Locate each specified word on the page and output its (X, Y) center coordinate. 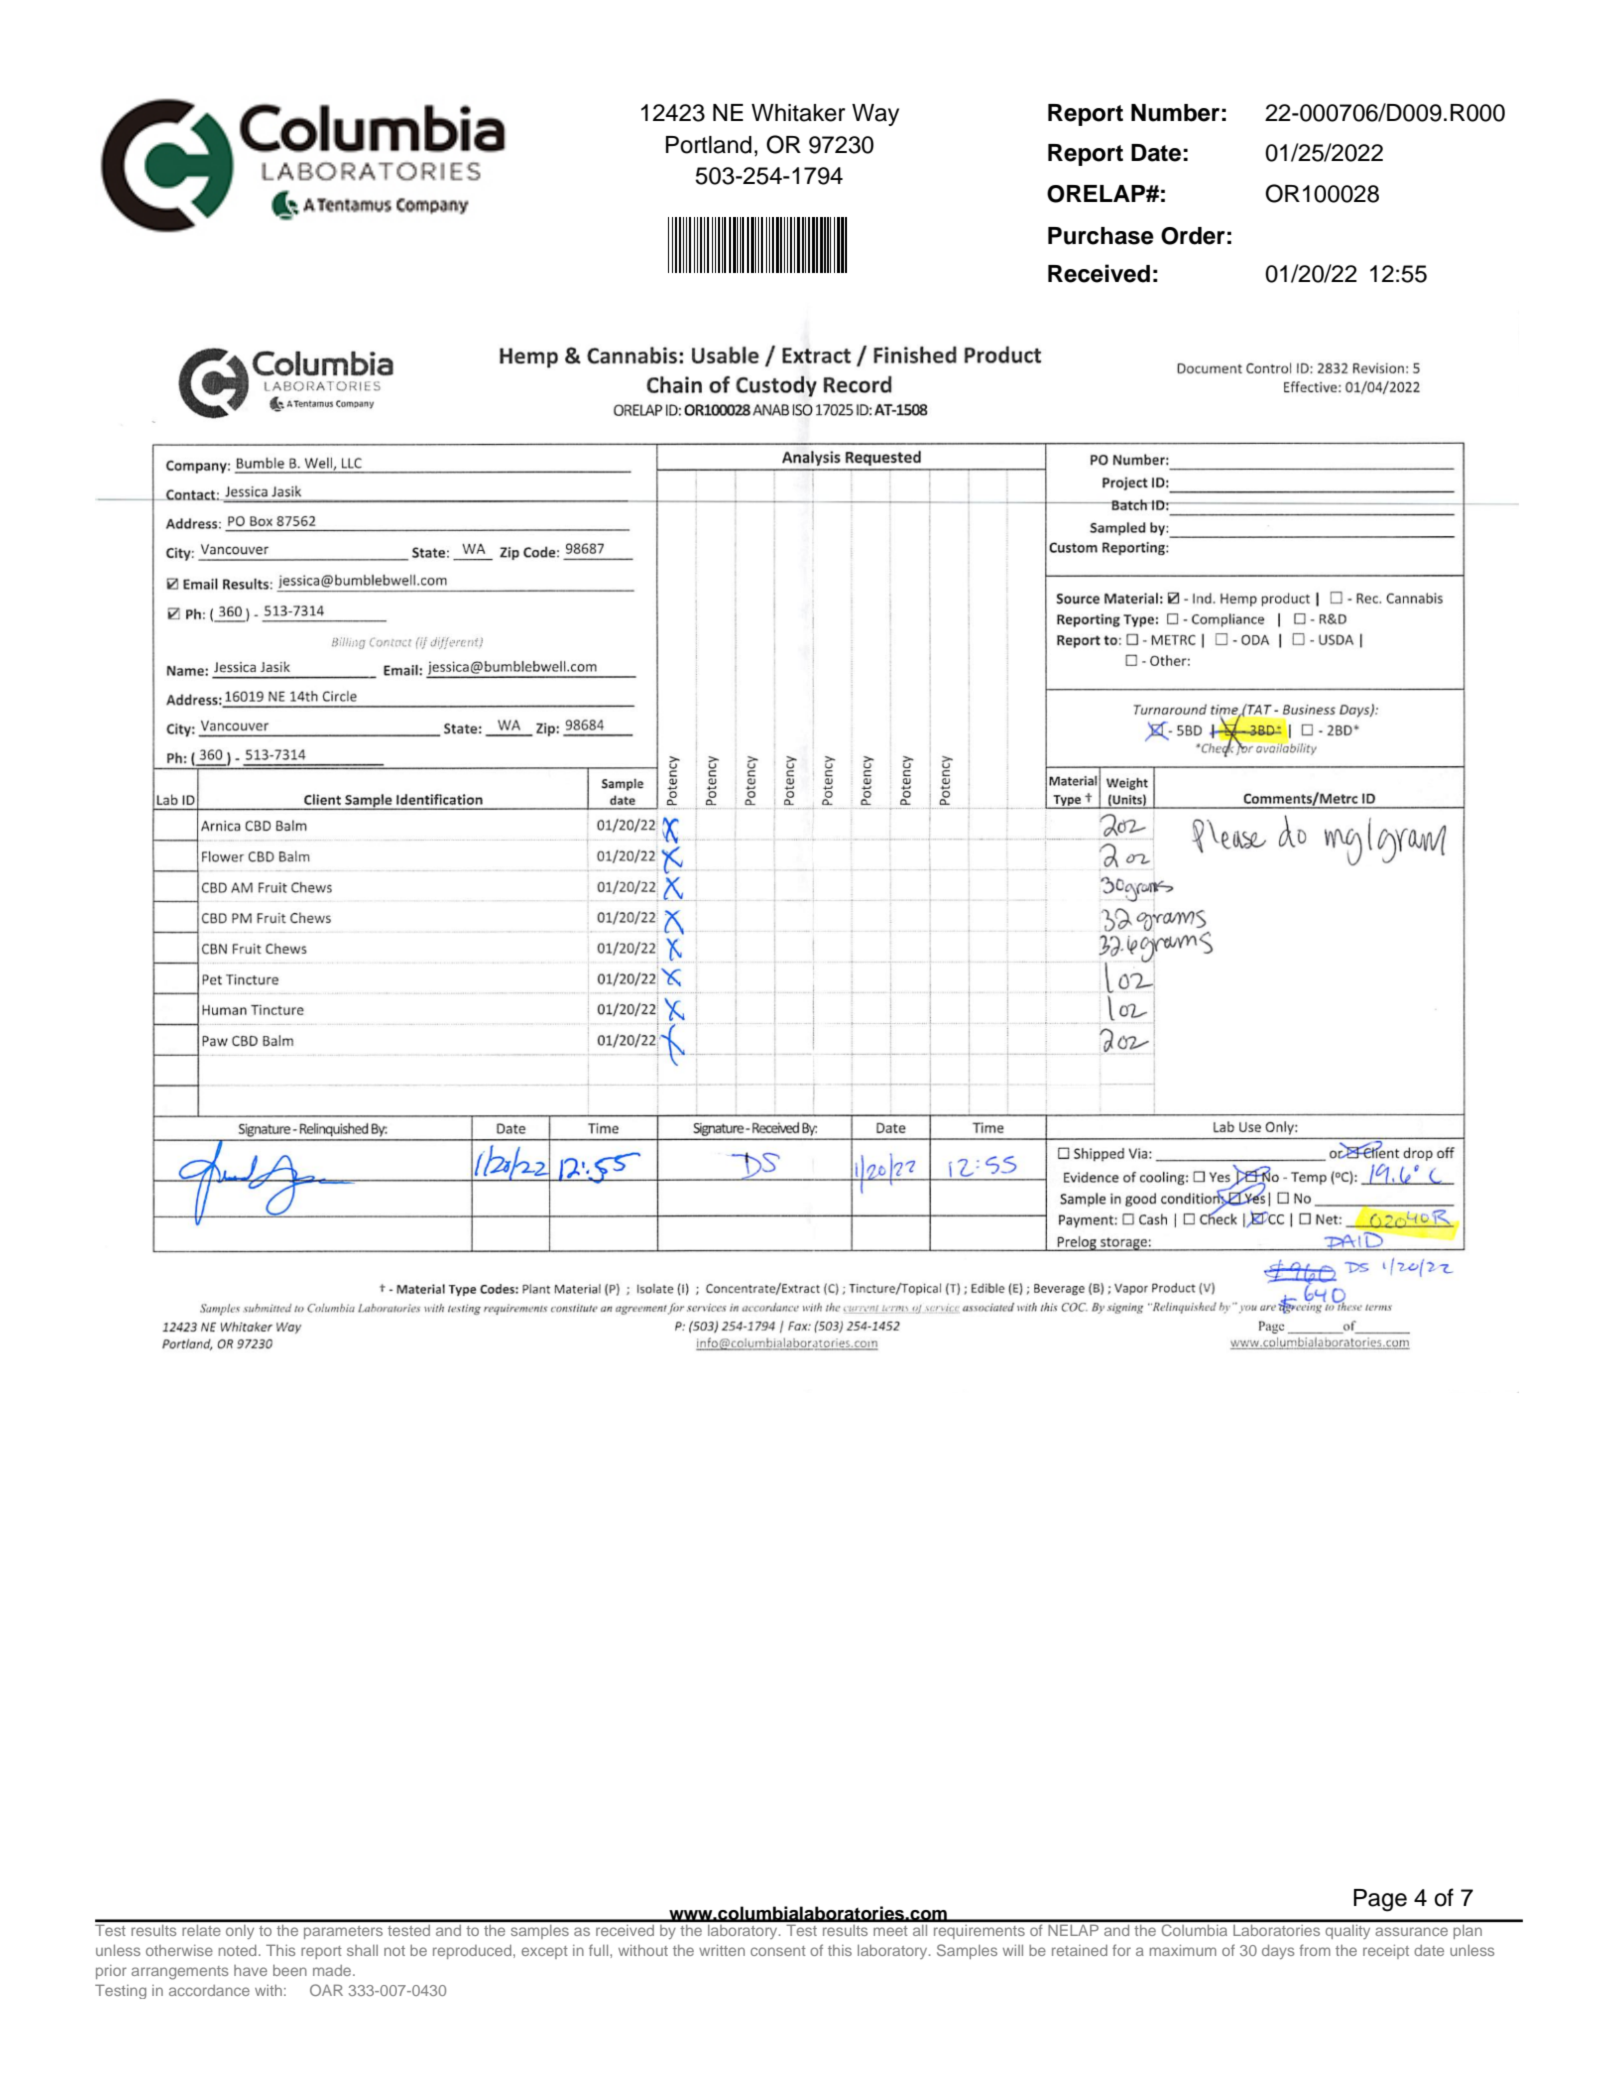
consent (778, 1951)
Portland (709, 145)
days (1278, 1952)
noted (237, 1950)
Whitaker (798, 113)
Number (1175, 113)
